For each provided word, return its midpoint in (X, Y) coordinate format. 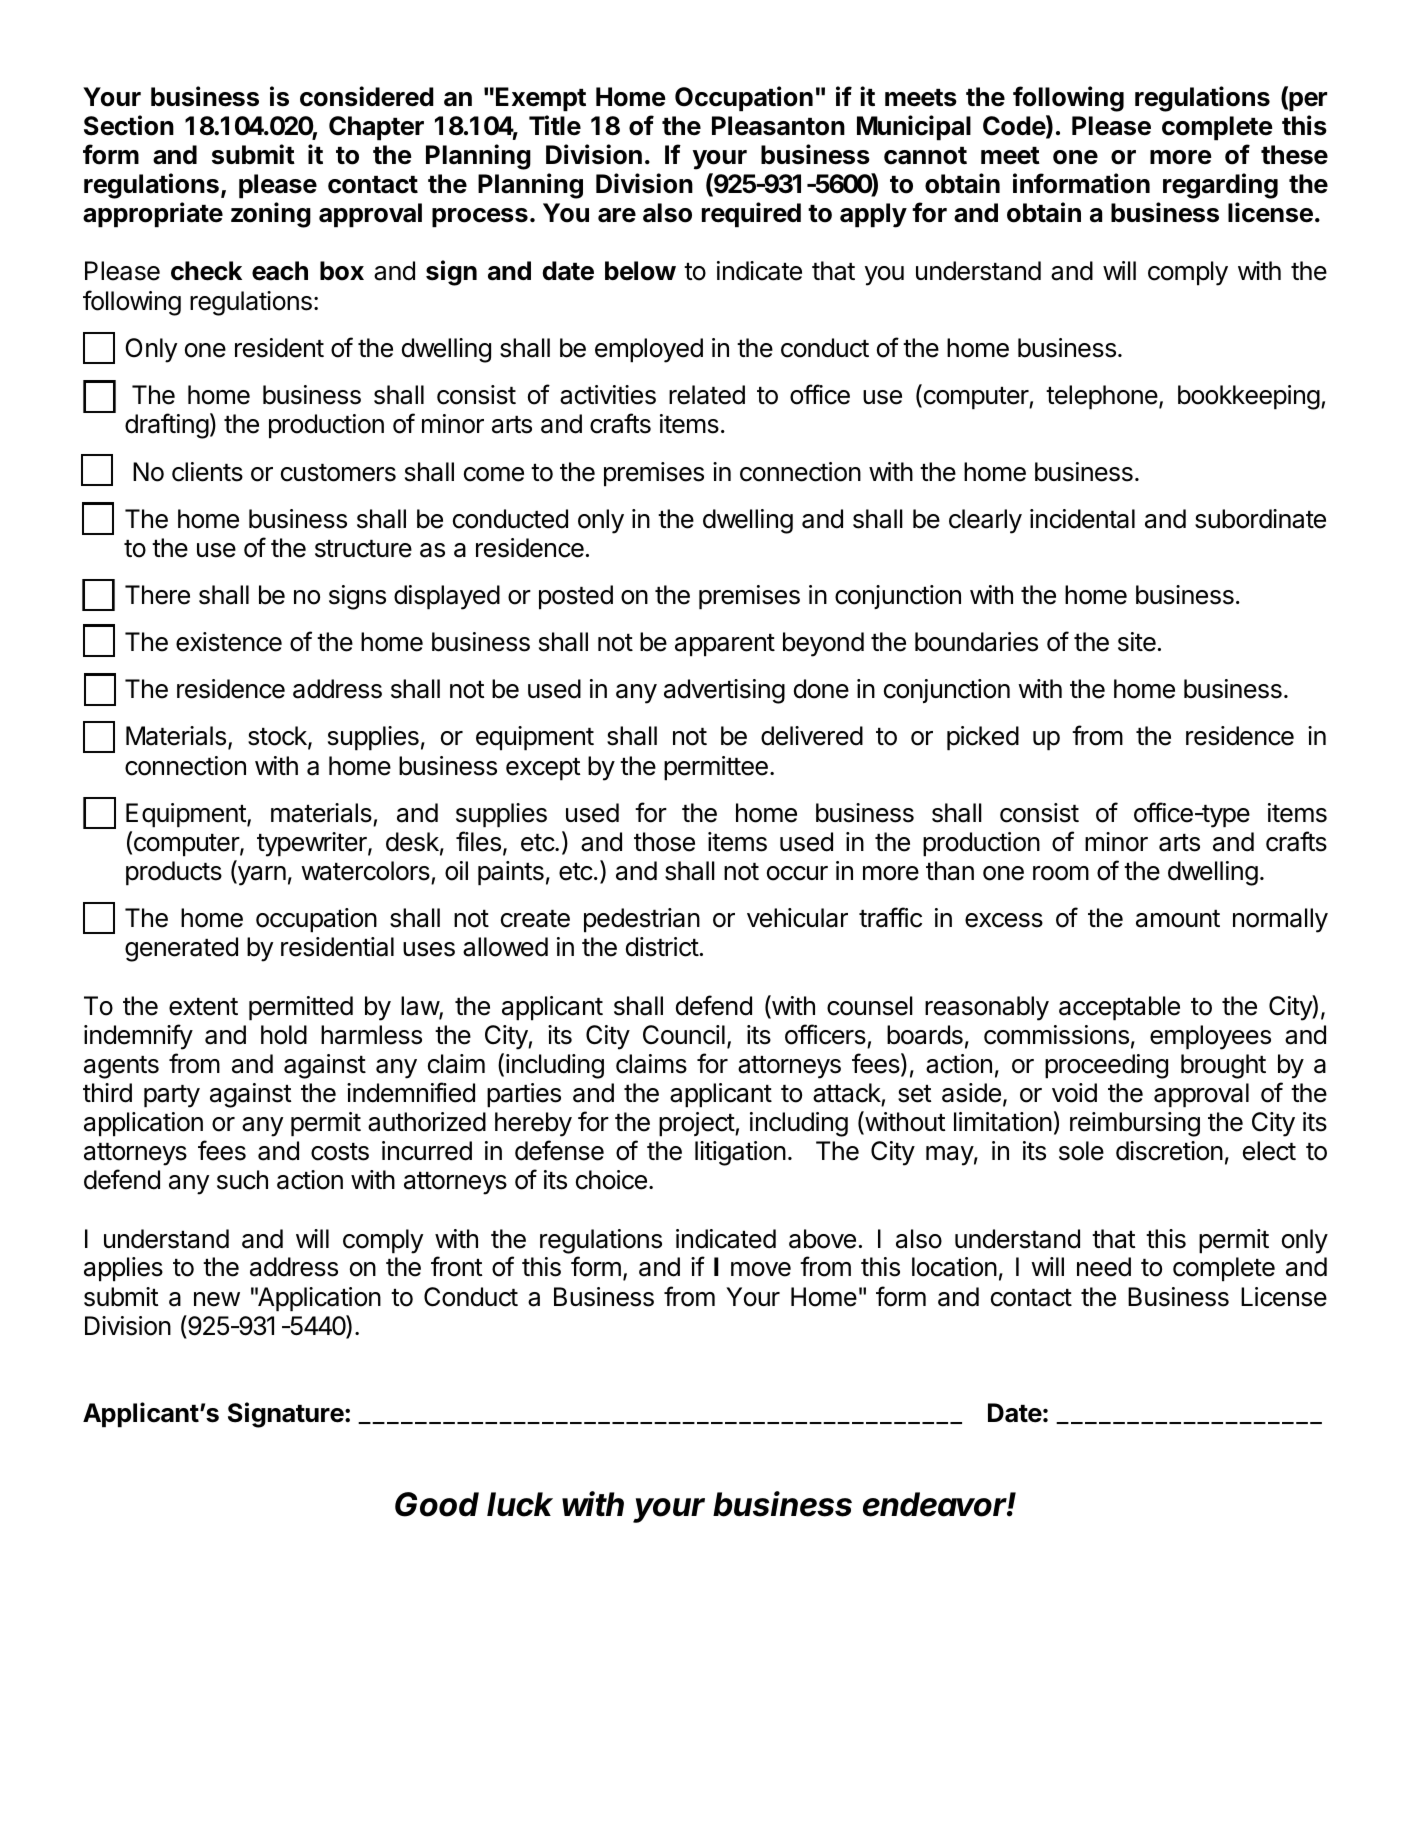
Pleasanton (778, 126)
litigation (740, 1153)
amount (1178, 919)
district (662, 947)
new (217, 1299)
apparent (725, 645)
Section (129, 125)
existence (229, 642)
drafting (167, 426)
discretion (1169, 1151)
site (1137, 642)
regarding (1220, 186)
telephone (1103, 397)
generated (181, 949)
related (707, 395)
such (242, 1180)
